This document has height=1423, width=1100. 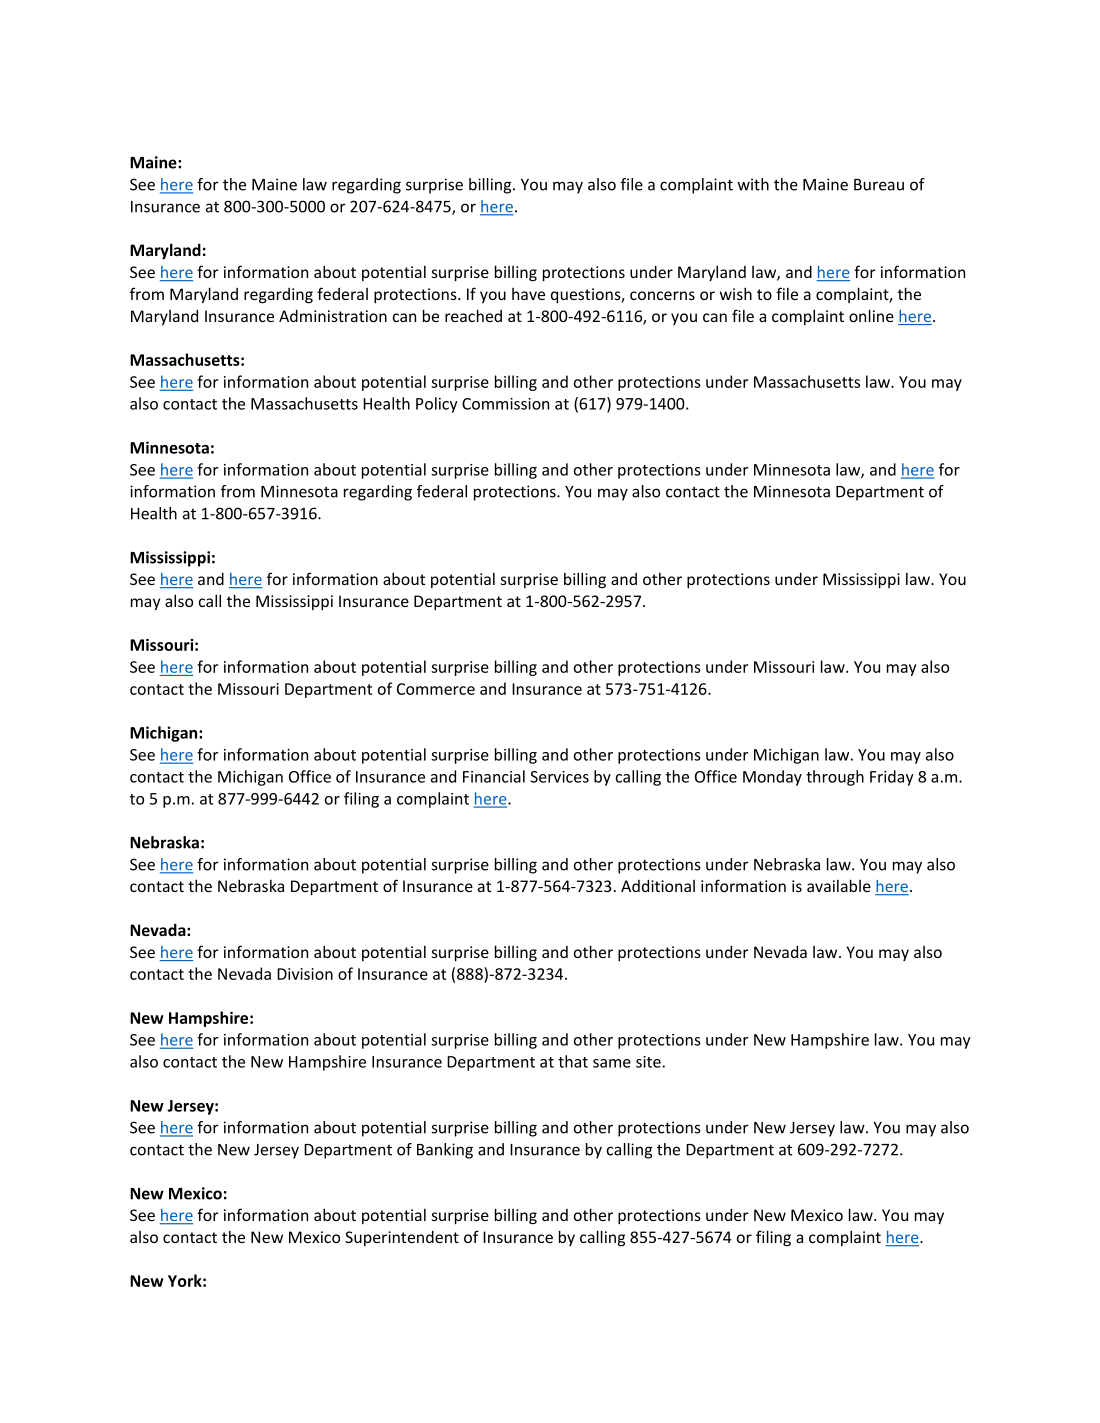 I want to click on Commission, so click(x=505, y=404).
